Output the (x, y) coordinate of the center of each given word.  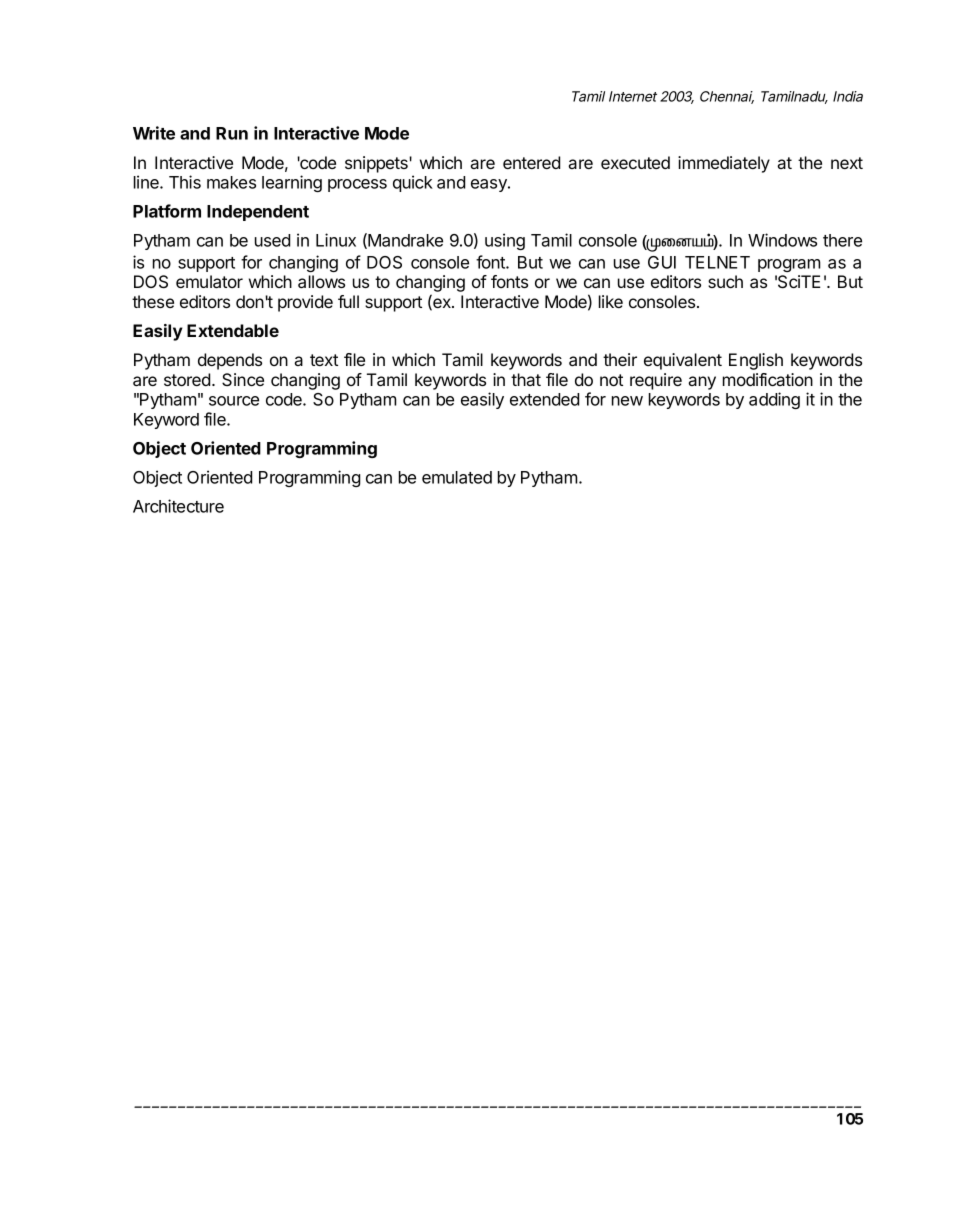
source (234, 401)
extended (544, 399)
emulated (457, 477)
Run (232, 133)
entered (531, 162)
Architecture (178, 506)
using (505, 241)
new (627, 401)
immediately (724, 164)
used (272, 240)
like (611, 301)
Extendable (233, 330)
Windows (782, 240)
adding (774, 400)
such (725, 281)
